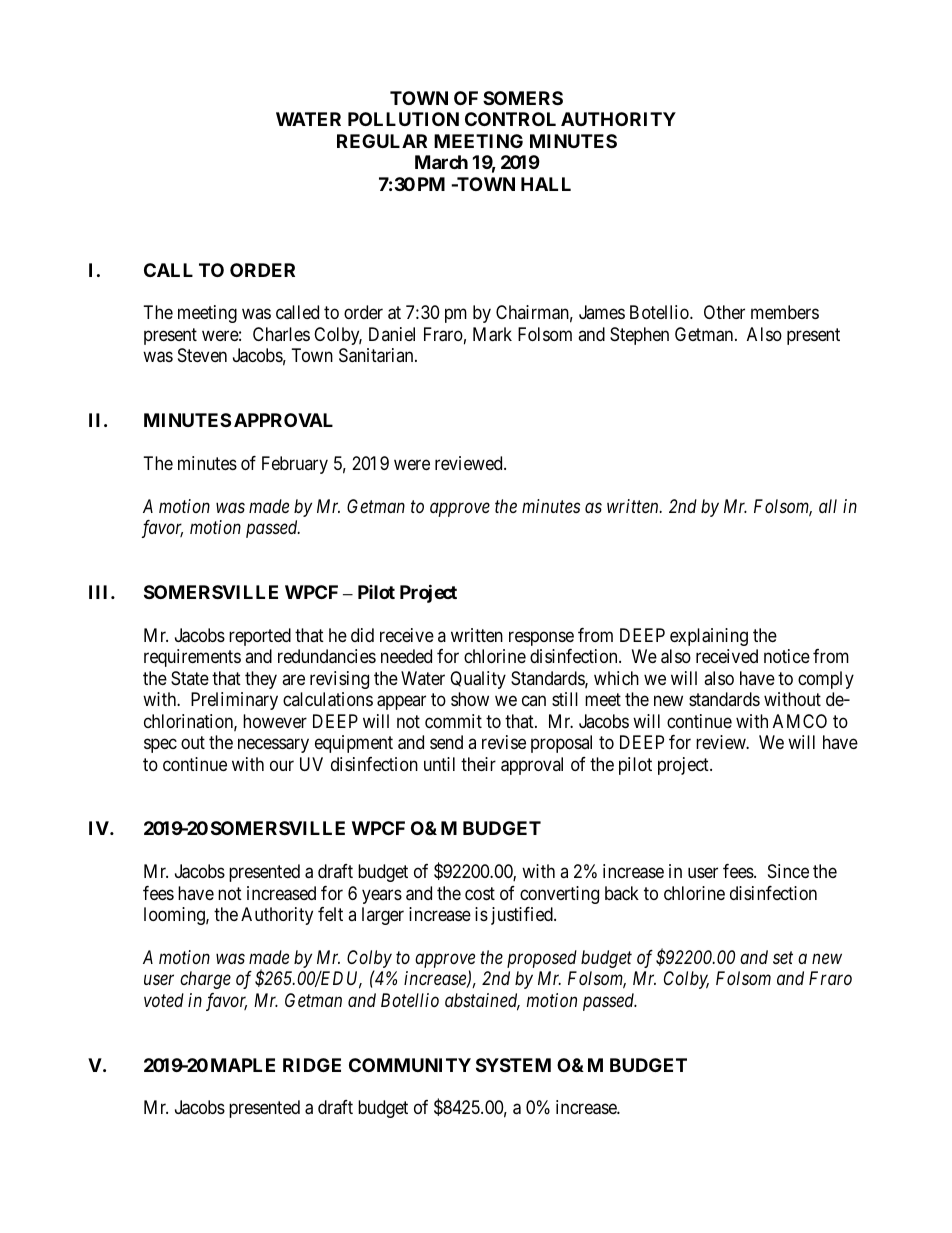  Describe the element at coordinates (546, 184) in the screenshot. I see `HALL` at that location.
